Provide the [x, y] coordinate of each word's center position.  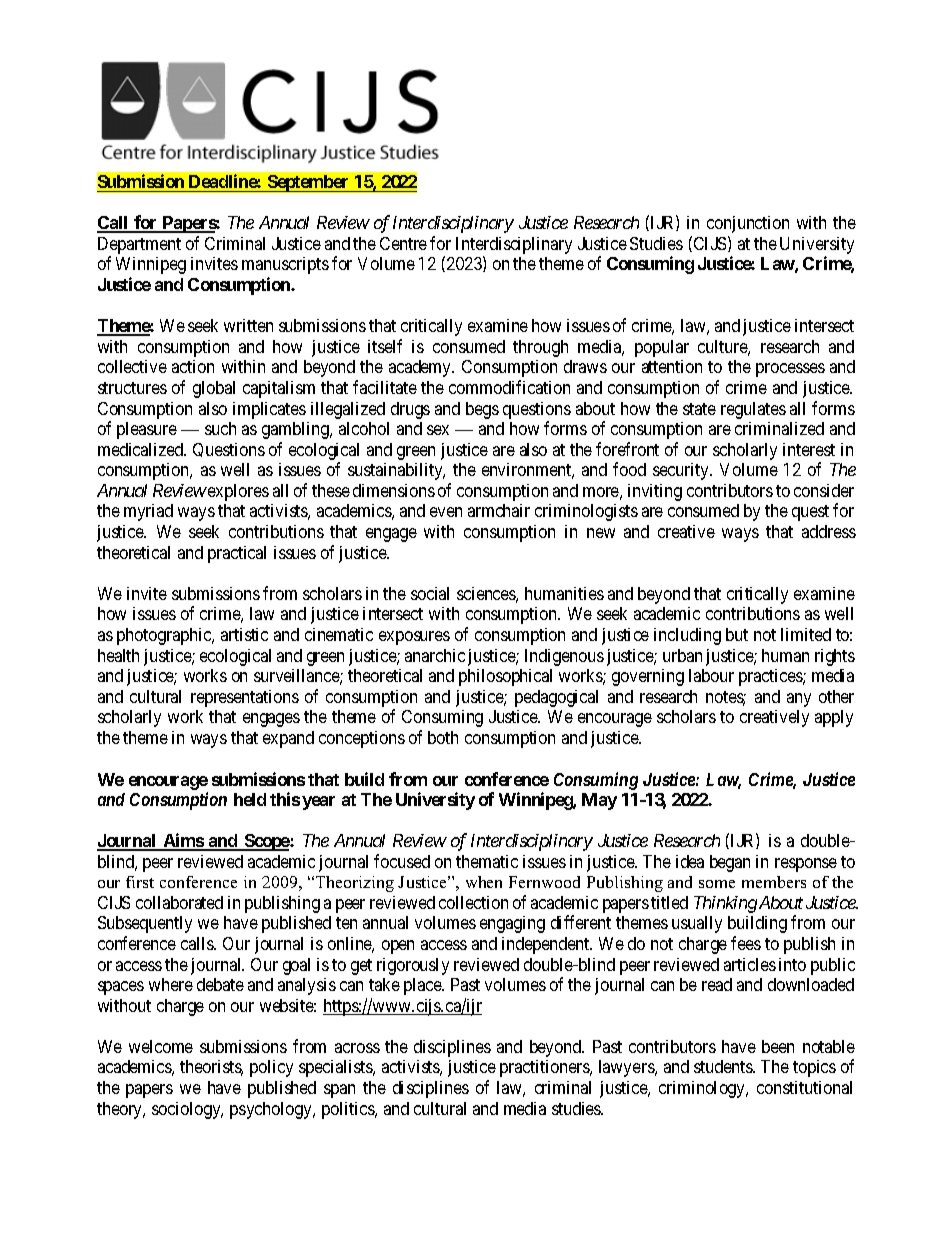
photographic [165, 636]
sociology [187, 1110]
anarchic [435, 655]
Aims [183, 841]
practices [771, 677]
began [730, 863]
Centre [403, 243]
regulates [753, 410]
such [220, 428]
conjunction [748, 224]
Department [139, 247]
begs [482, 410]
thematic [487, 861]
